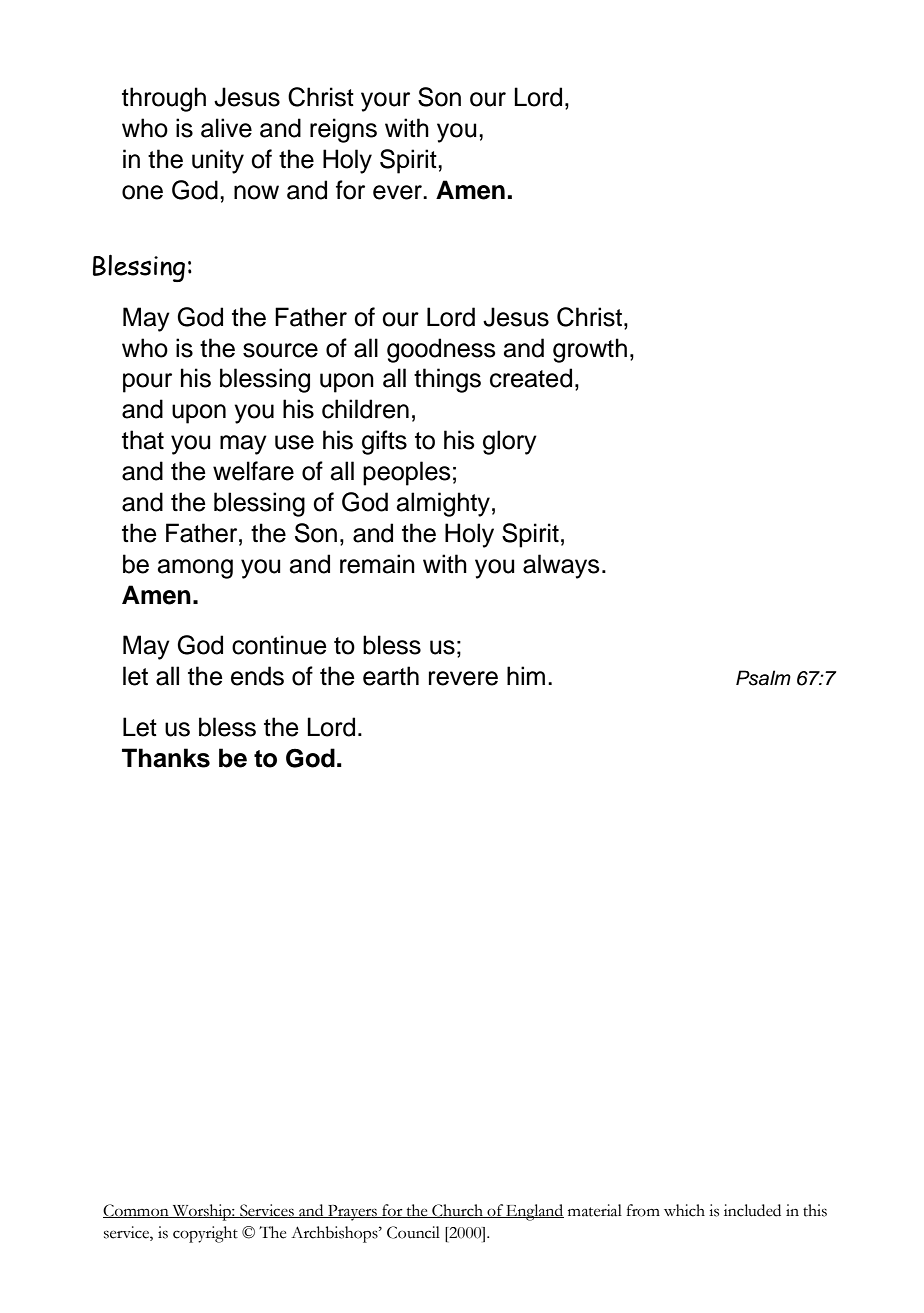 The width and height of the screenshot is (924, 1313). I want to click on created, so click(531, 378).
